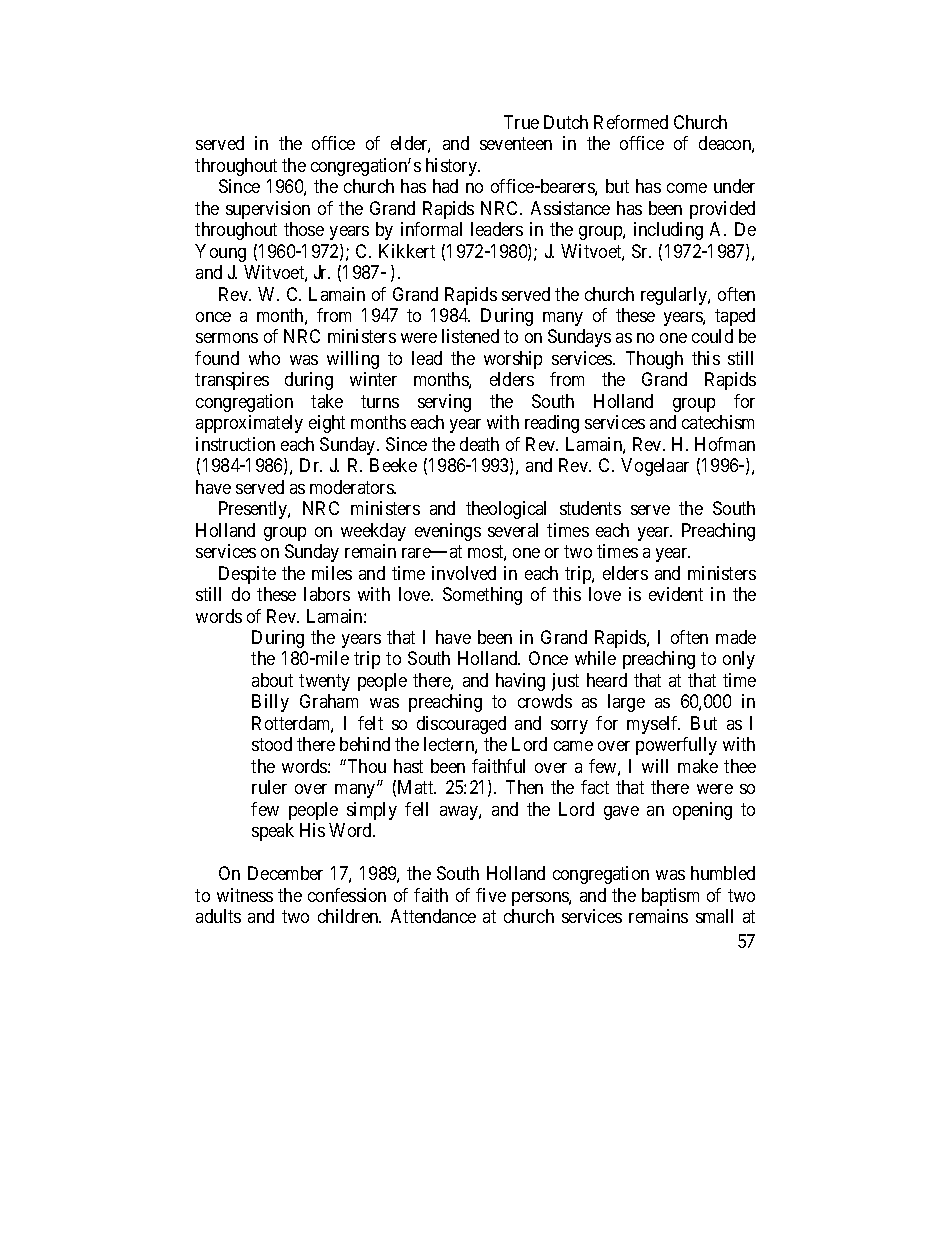  I want to click on Reformed, so click(631, 122).
